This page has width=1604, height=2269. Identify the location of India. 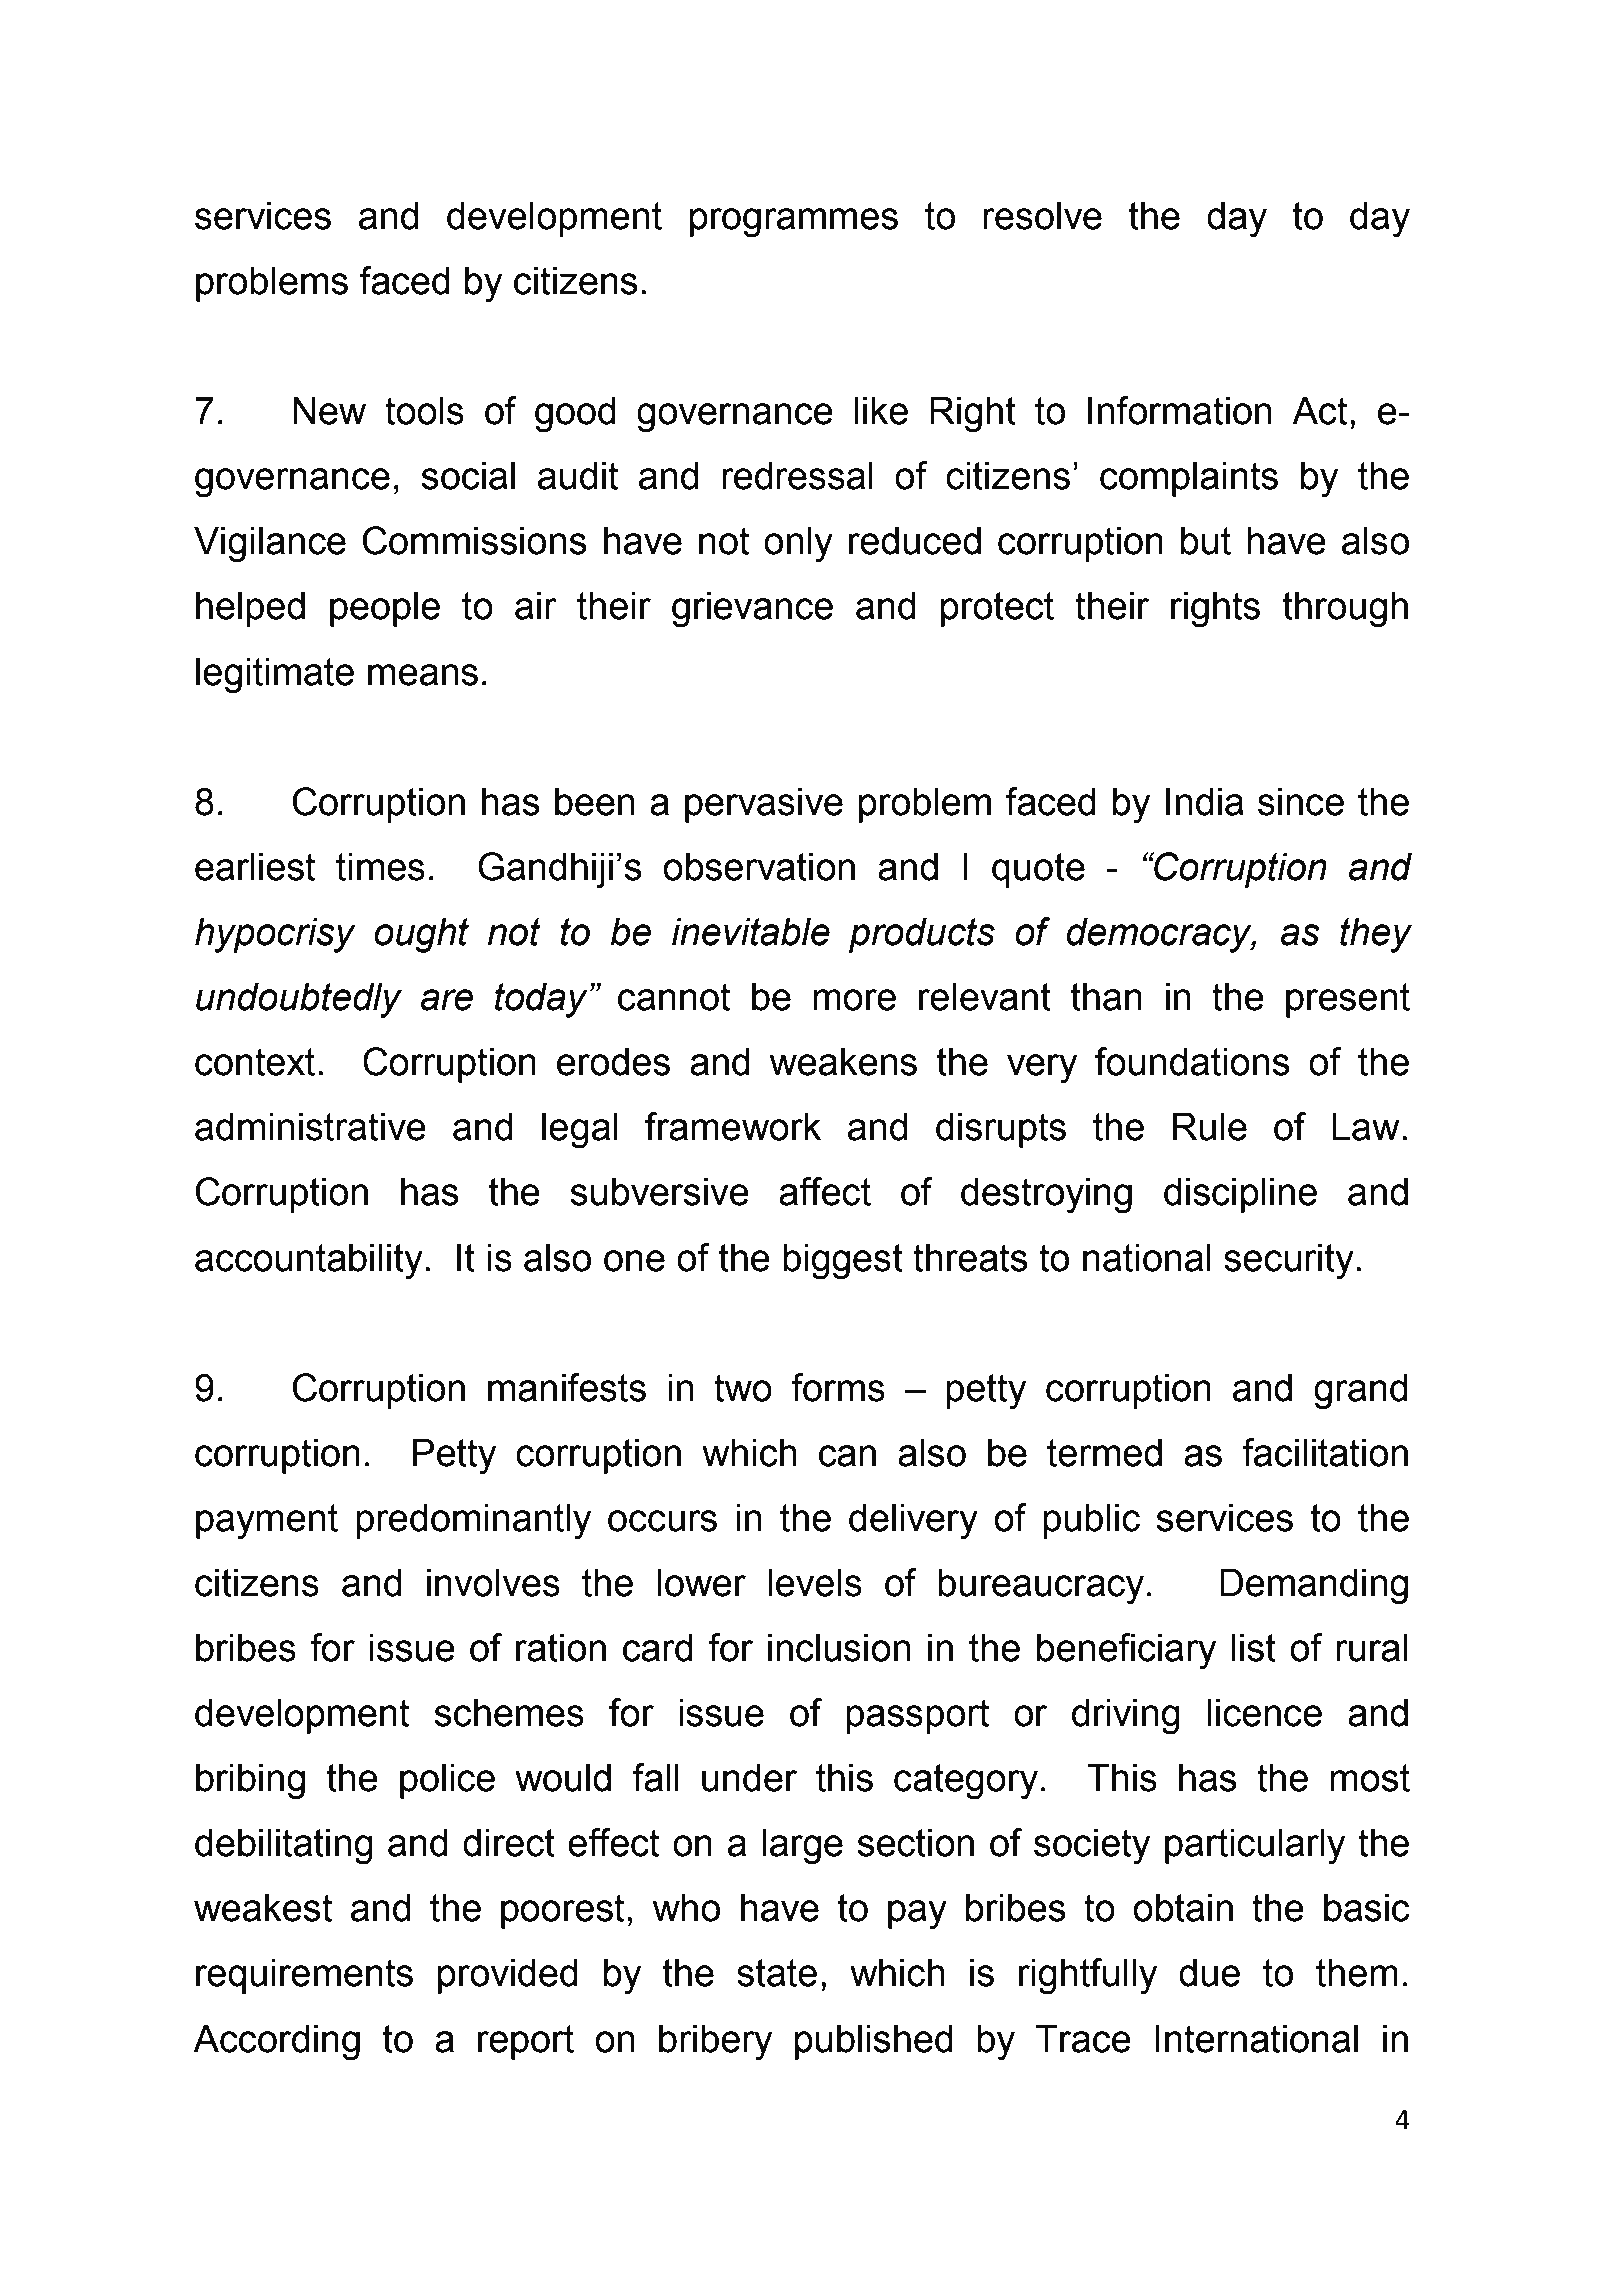
(1205, 801).
